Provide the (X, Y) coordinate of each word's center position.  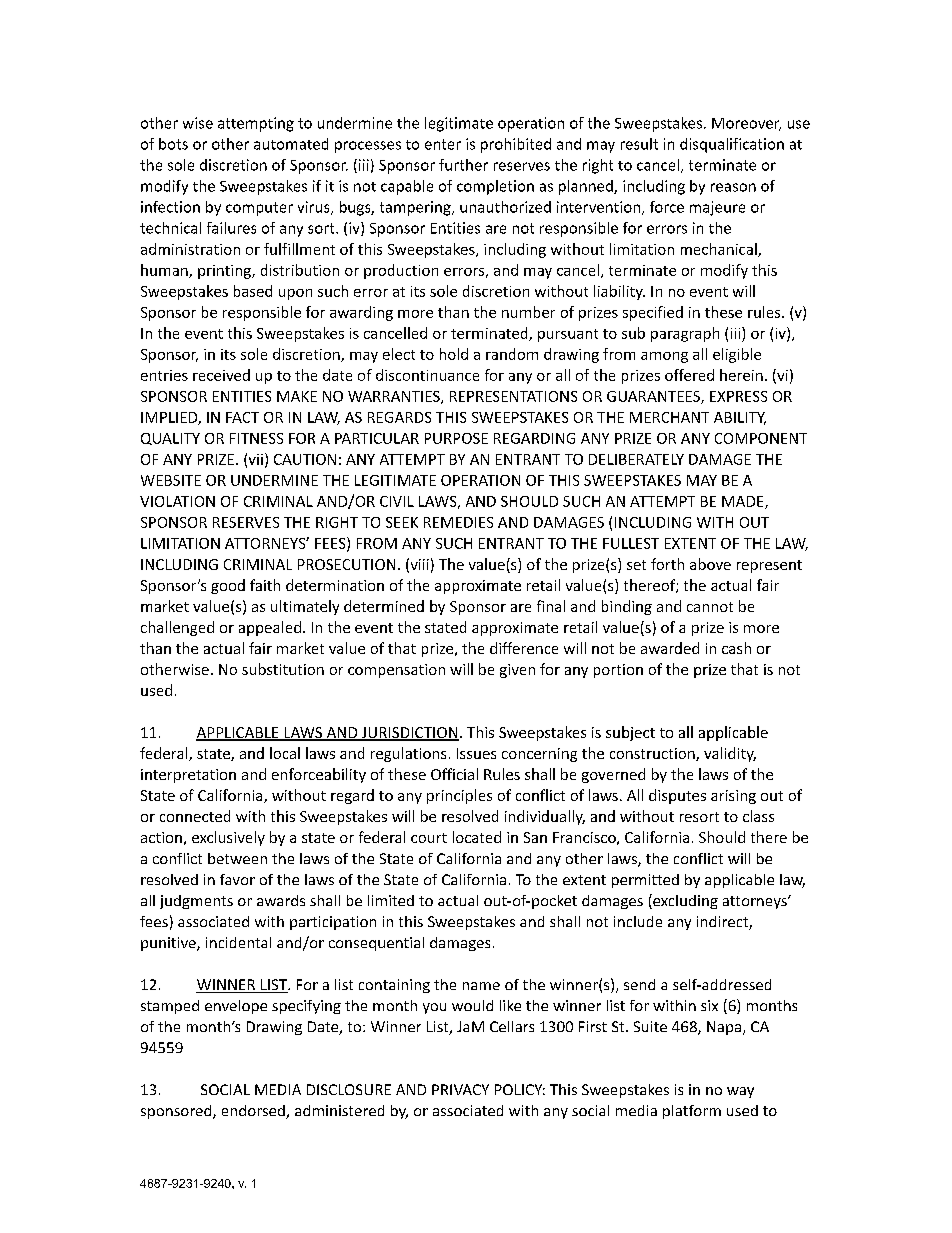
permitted (645, 881)
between (237, 858)
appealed (270, 628)
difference (524, 648)
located (477, 837)
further (463, 165)
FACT (242, 417)
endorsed (254, 1112)
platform (692, 1112)
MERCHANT (669, 417)
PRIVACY (460, 1089)
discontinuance (427, 375)
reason (733, 187)
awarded (670, 648)
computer (259, 209)
